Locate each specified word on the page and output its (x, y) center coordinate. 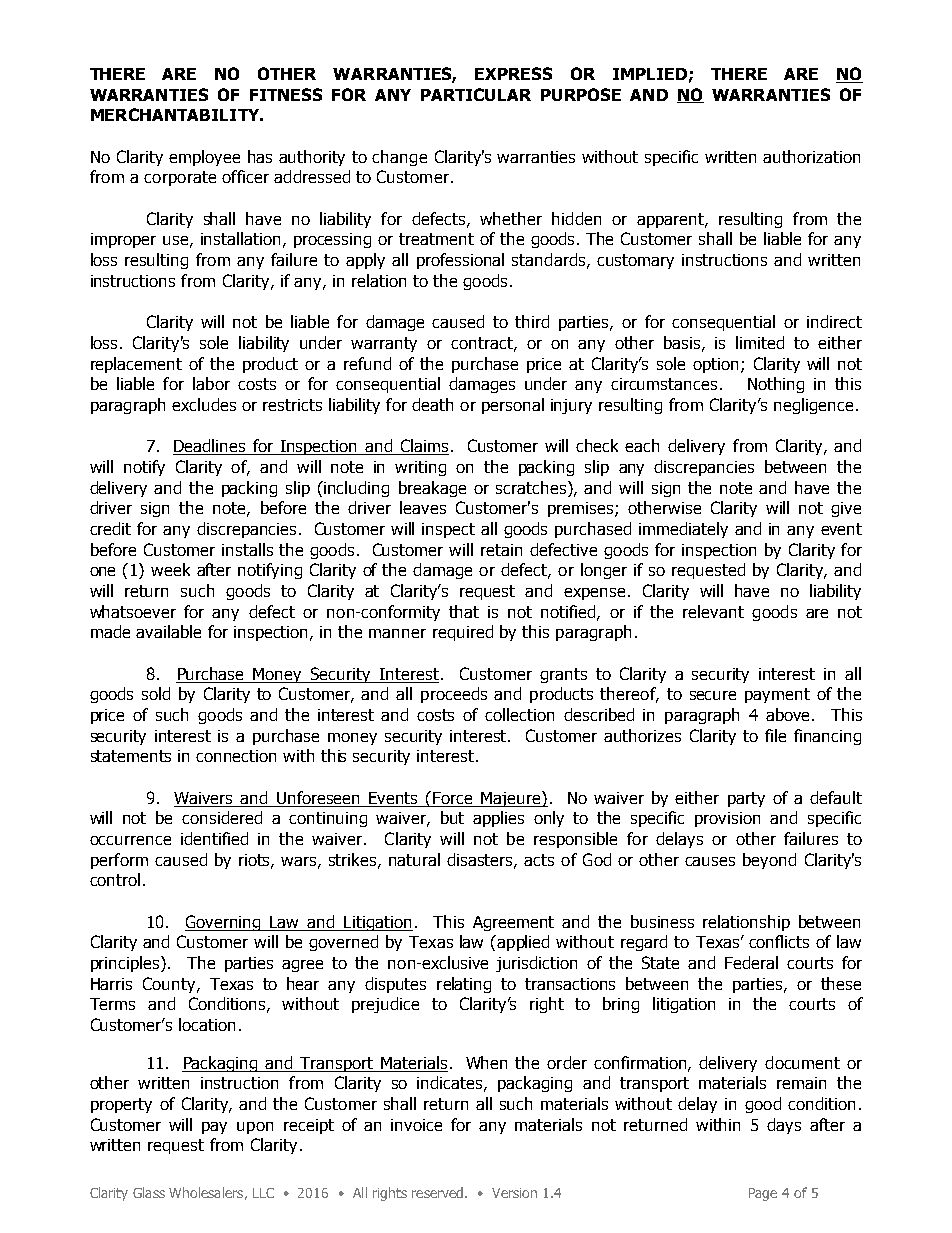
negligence (813, 406)
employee (204, 158)
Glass (149, 1192)
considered (222, 817)
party (746, 799)
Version (514, 1193)
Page (763, 1194)
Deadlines (210, 447)
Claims (423, 447)
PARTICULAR (476, 94)
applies (498, 819)
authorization (811, 156)
